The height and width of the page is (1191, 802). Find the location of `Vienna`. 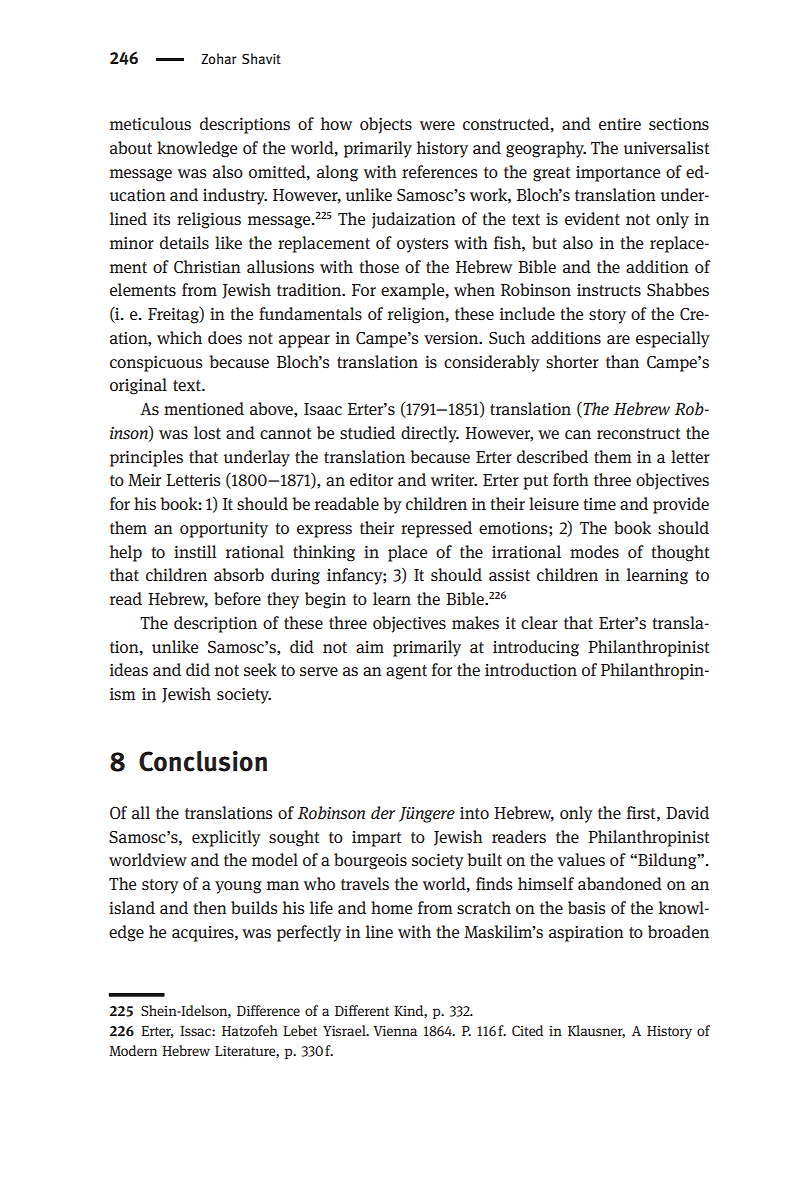

Vienna is located at coordinates (395, 1031).
